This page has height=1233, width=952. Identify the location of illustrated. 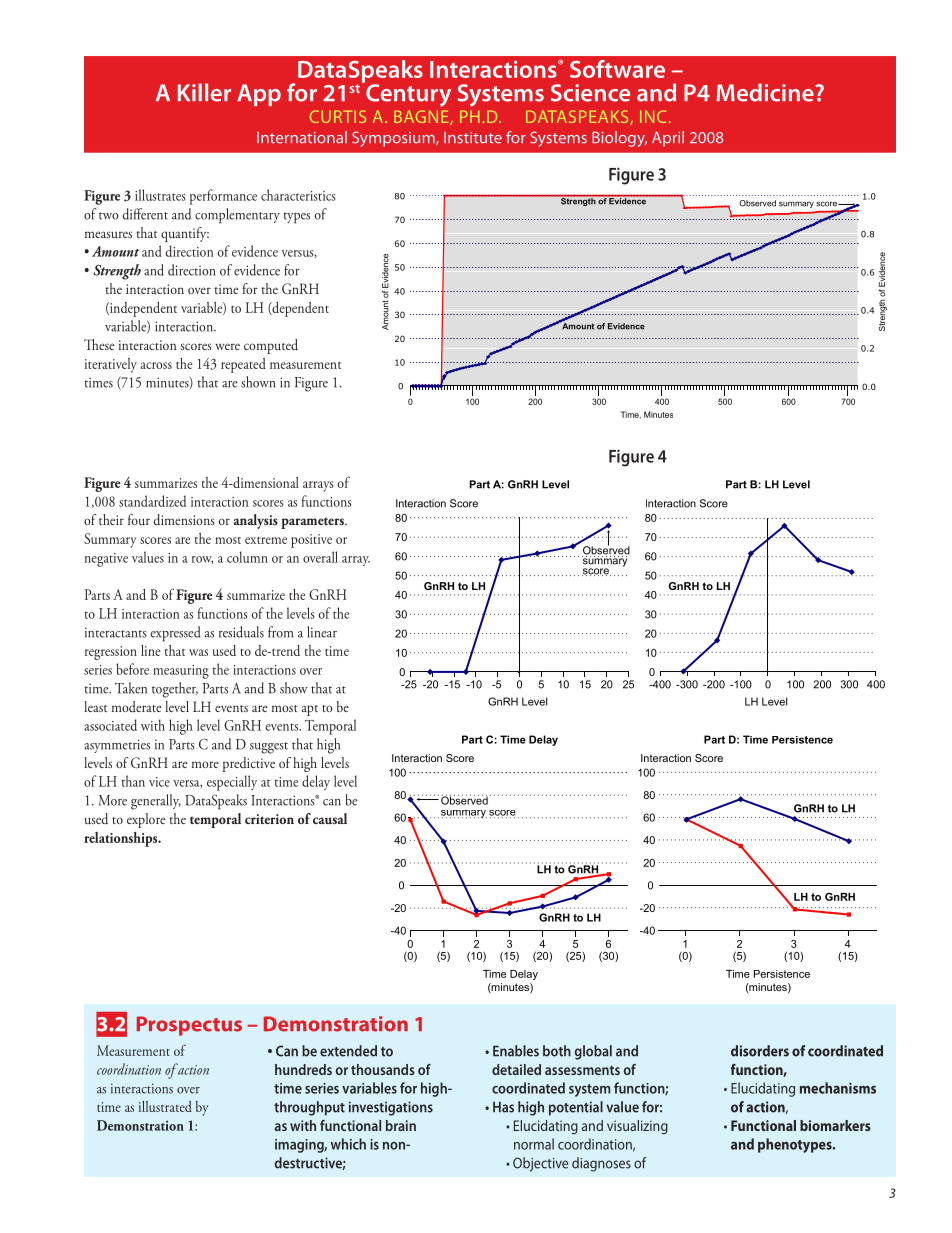
(165, 1106).
